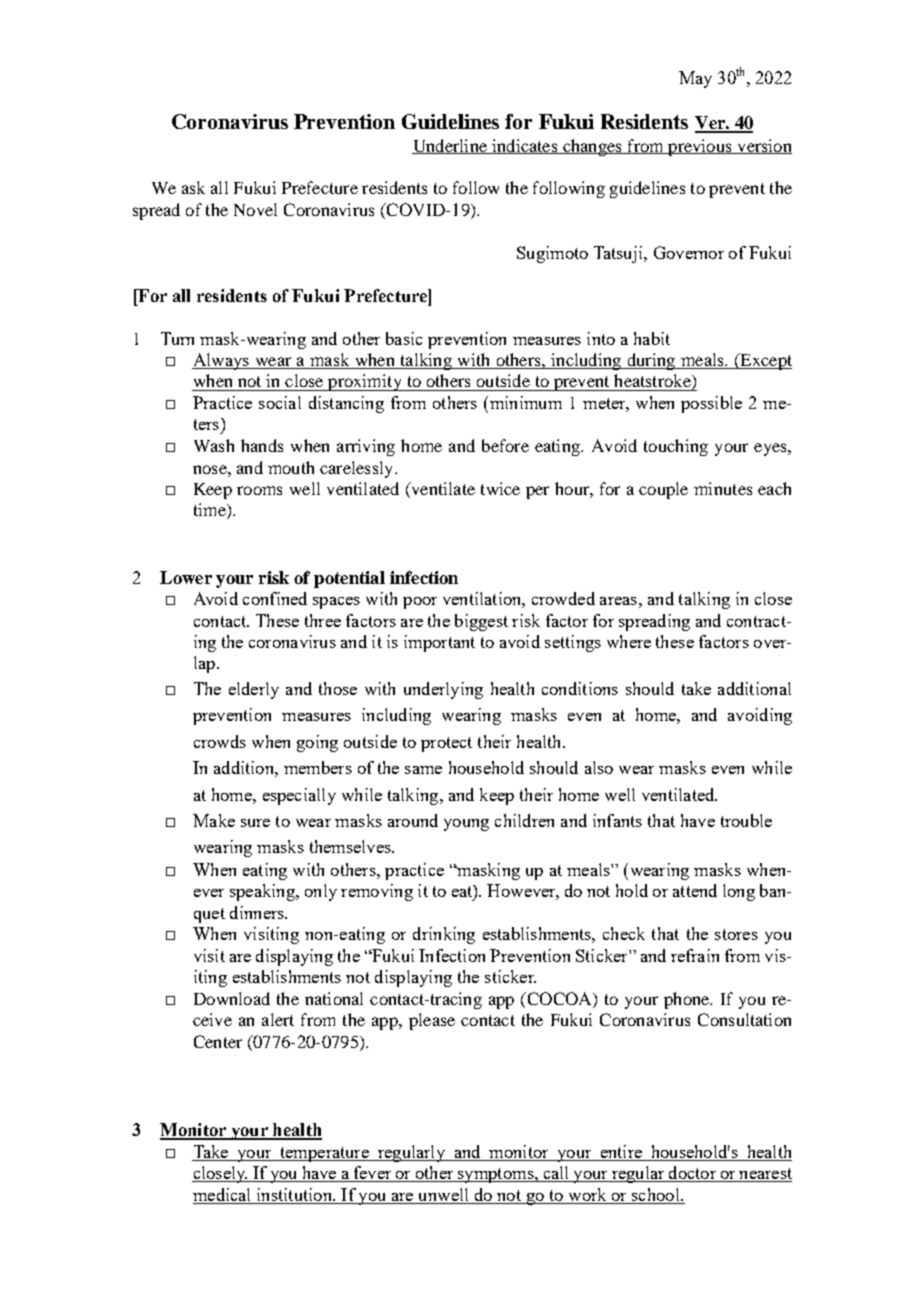  Describe the element at coordinates (505, 445) in the screenshot. I see `before` at that location.
